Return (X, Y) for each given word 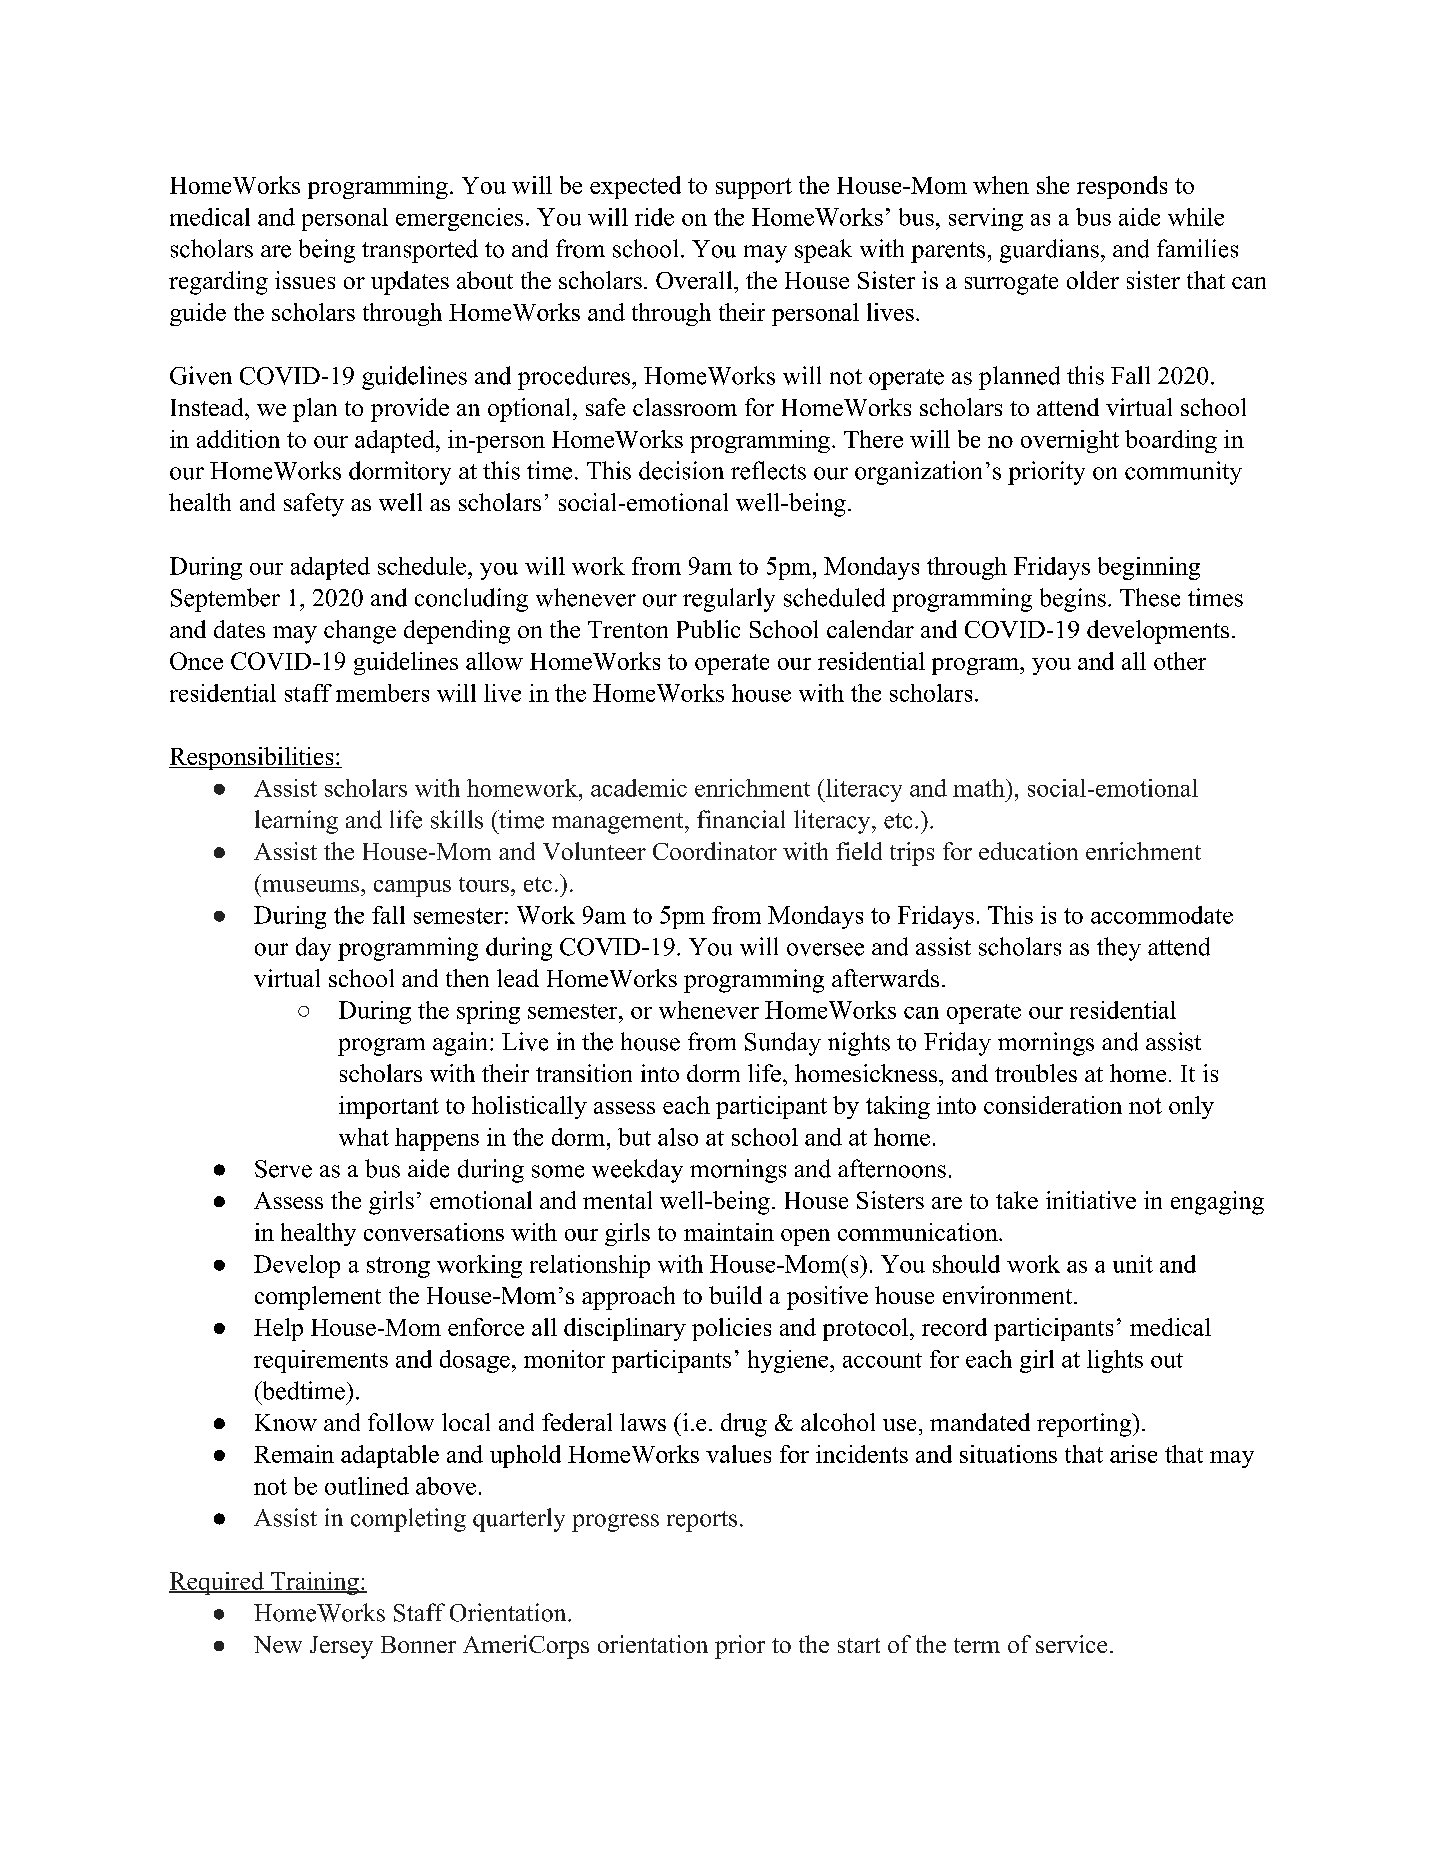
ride (654, 217)
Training (315, 1583)
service (1071, 1644)
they (1119, 949)
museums (312, 886)
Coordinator (715, 851)
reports (702, 1521)
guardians (1049, 251)
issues (305, 280)
